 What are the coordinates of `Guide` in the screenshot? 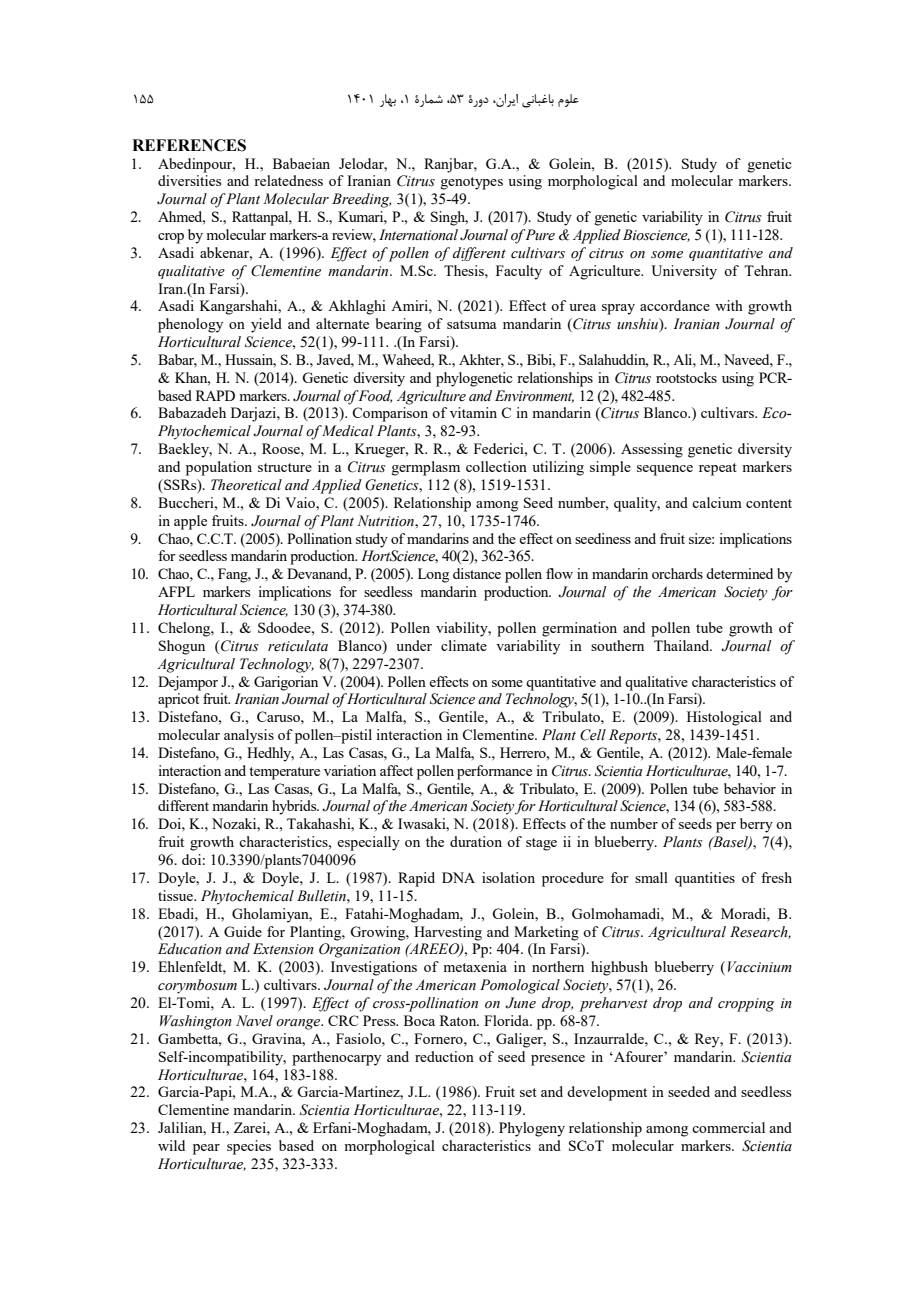 It's located at (243, 931).
